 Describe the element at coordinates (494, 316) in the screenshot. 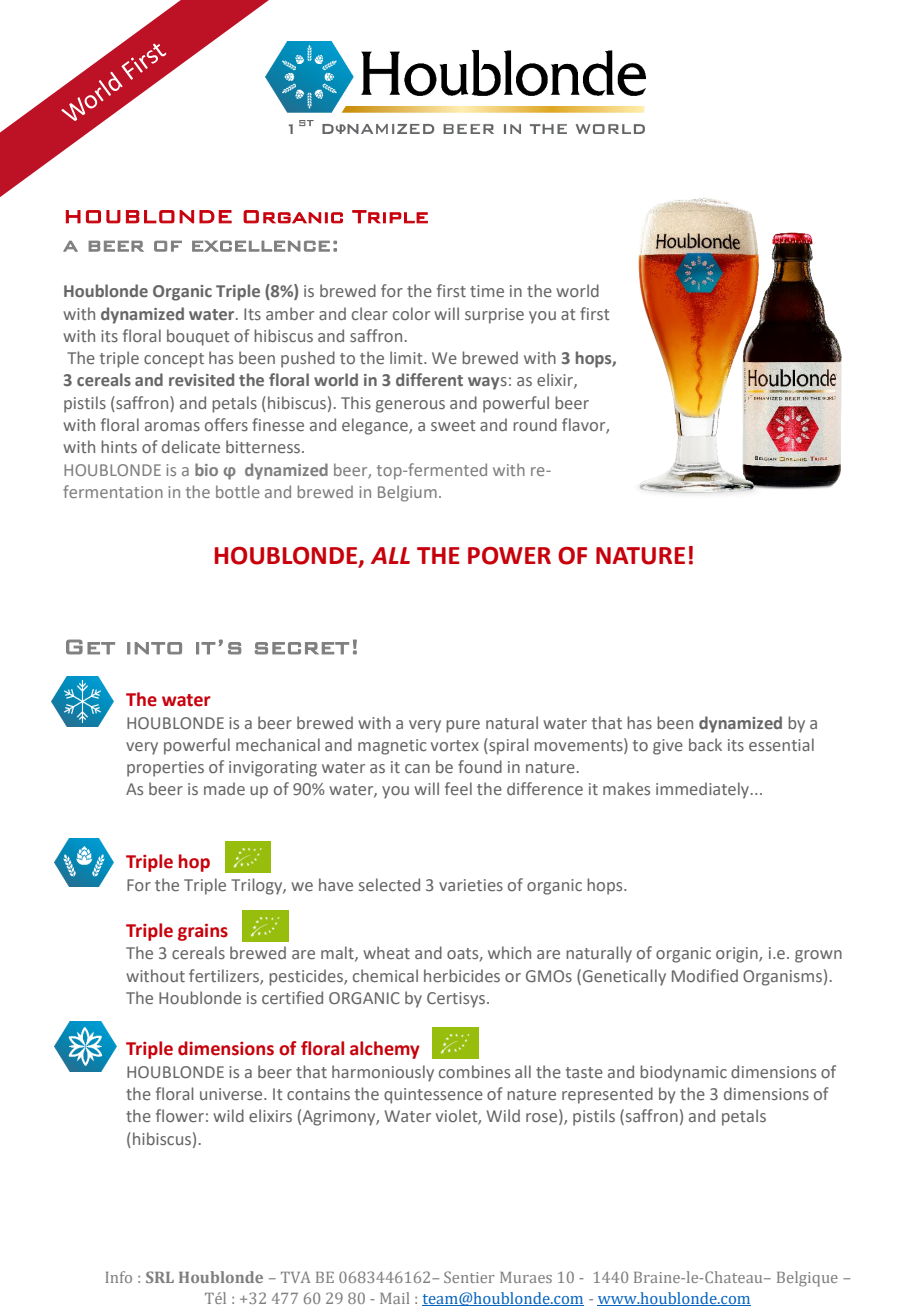

I see `surprise` at that location.
